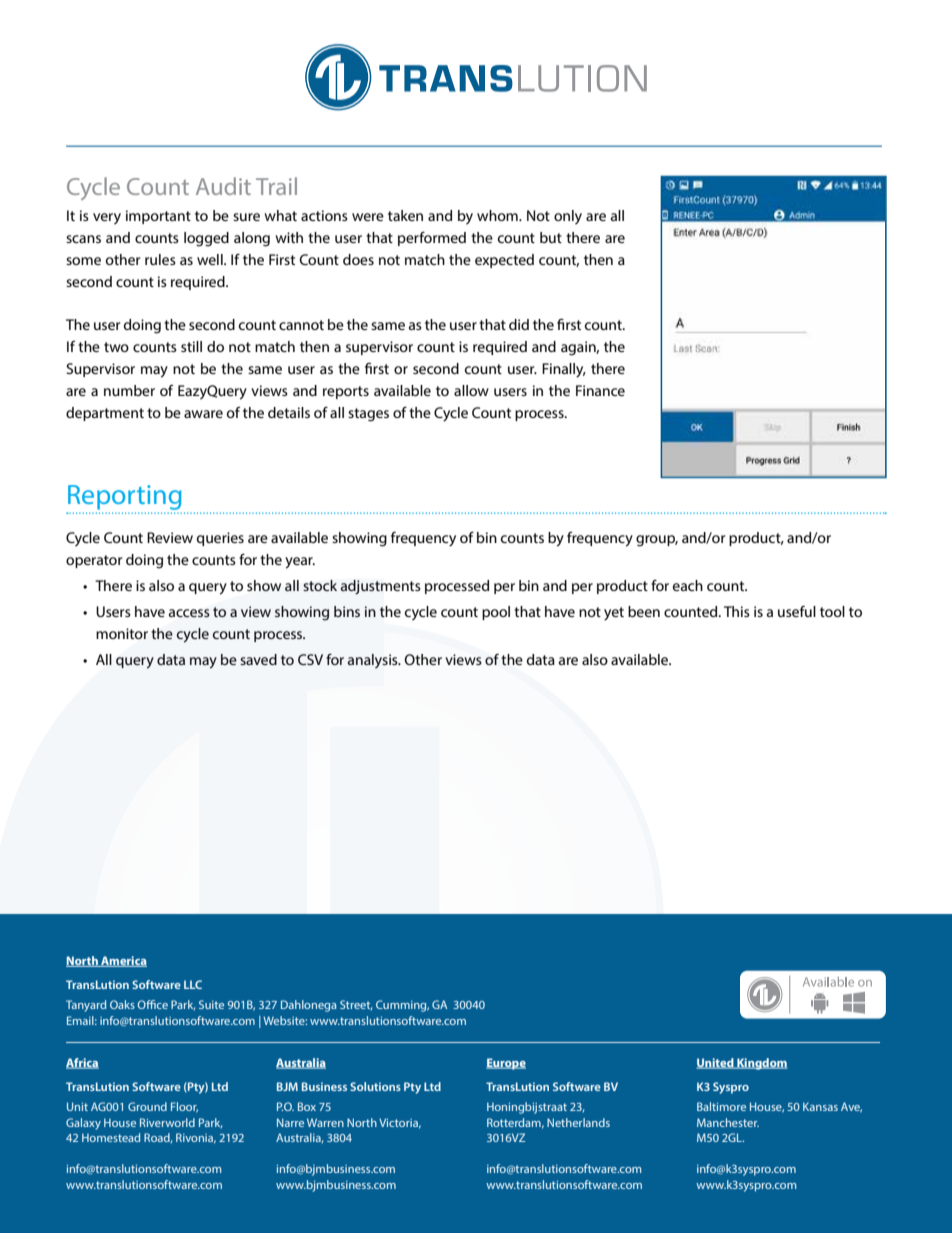 The image size is (952, 1233). Describe the element at coordinates (498, 215) in the screenshot. I see `whom` at that location.
